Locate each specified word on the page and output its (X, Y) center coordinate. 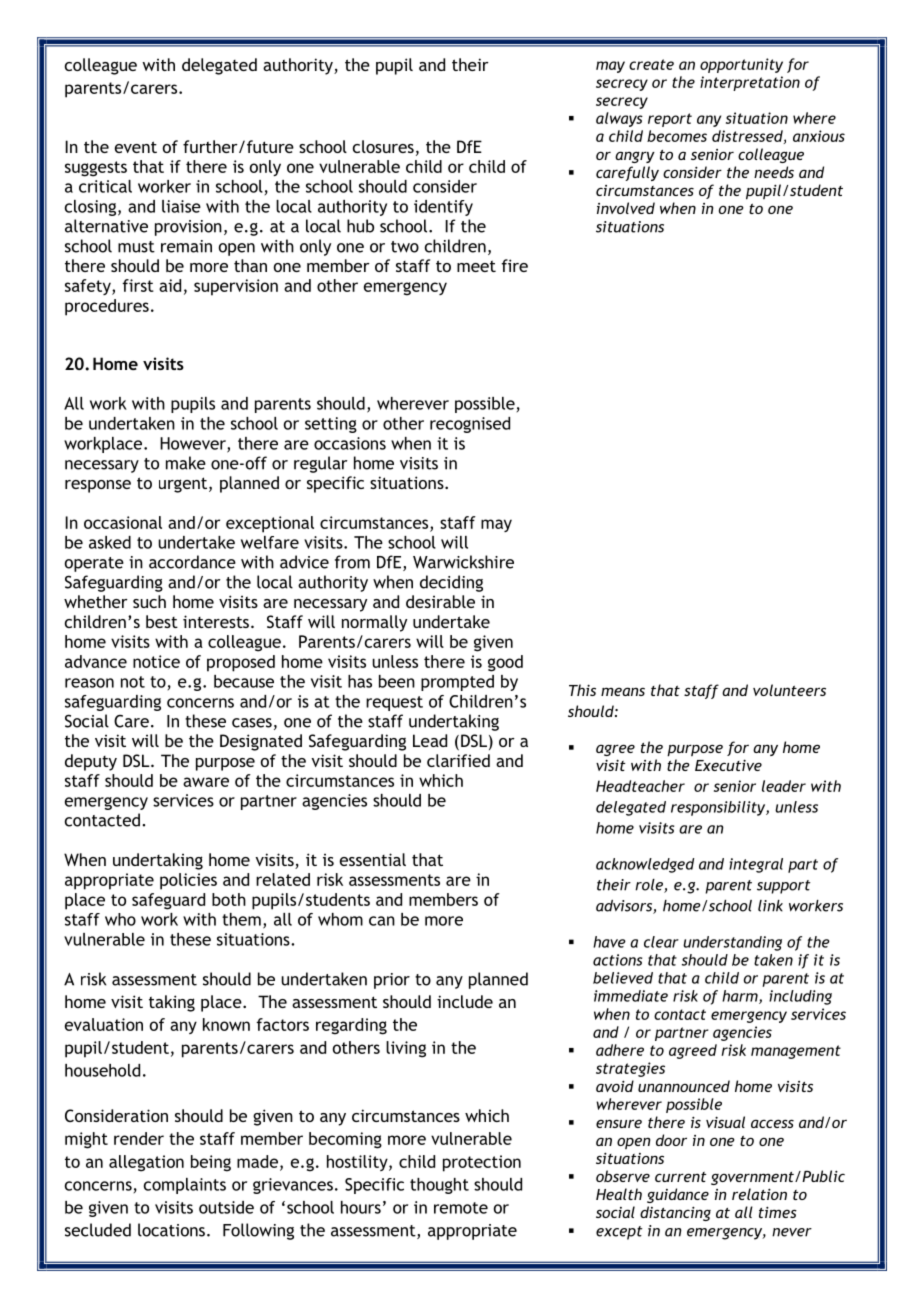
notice (156, 661)
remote (461, 1208)
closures (383, 146)
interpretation (750, 83)
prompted (457, 683)
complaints (185, 1186)
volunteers (789, 690)
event (136, 147)
